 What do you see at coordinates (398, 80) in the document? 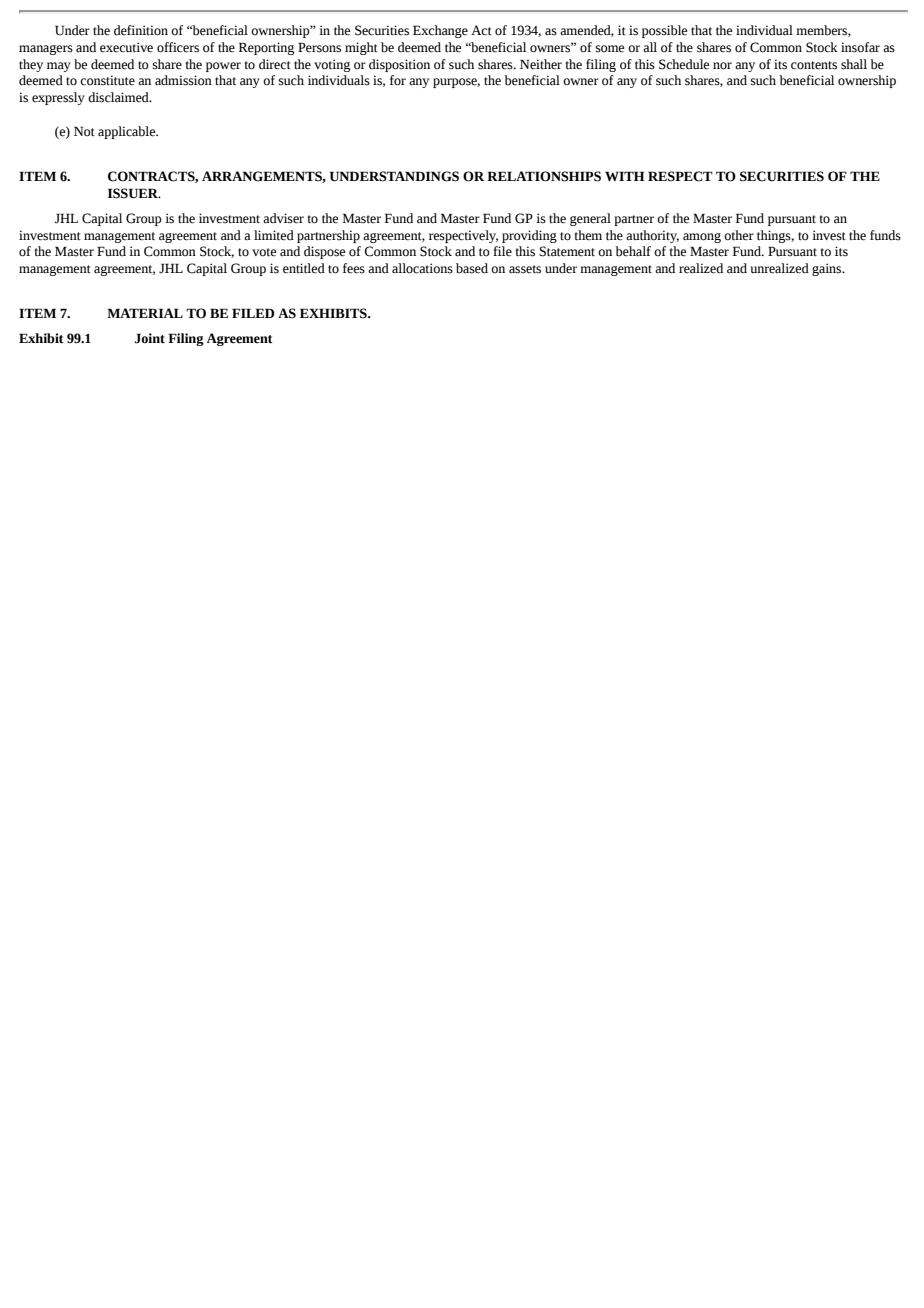
I see `for` at bounding box center [398, 80].
